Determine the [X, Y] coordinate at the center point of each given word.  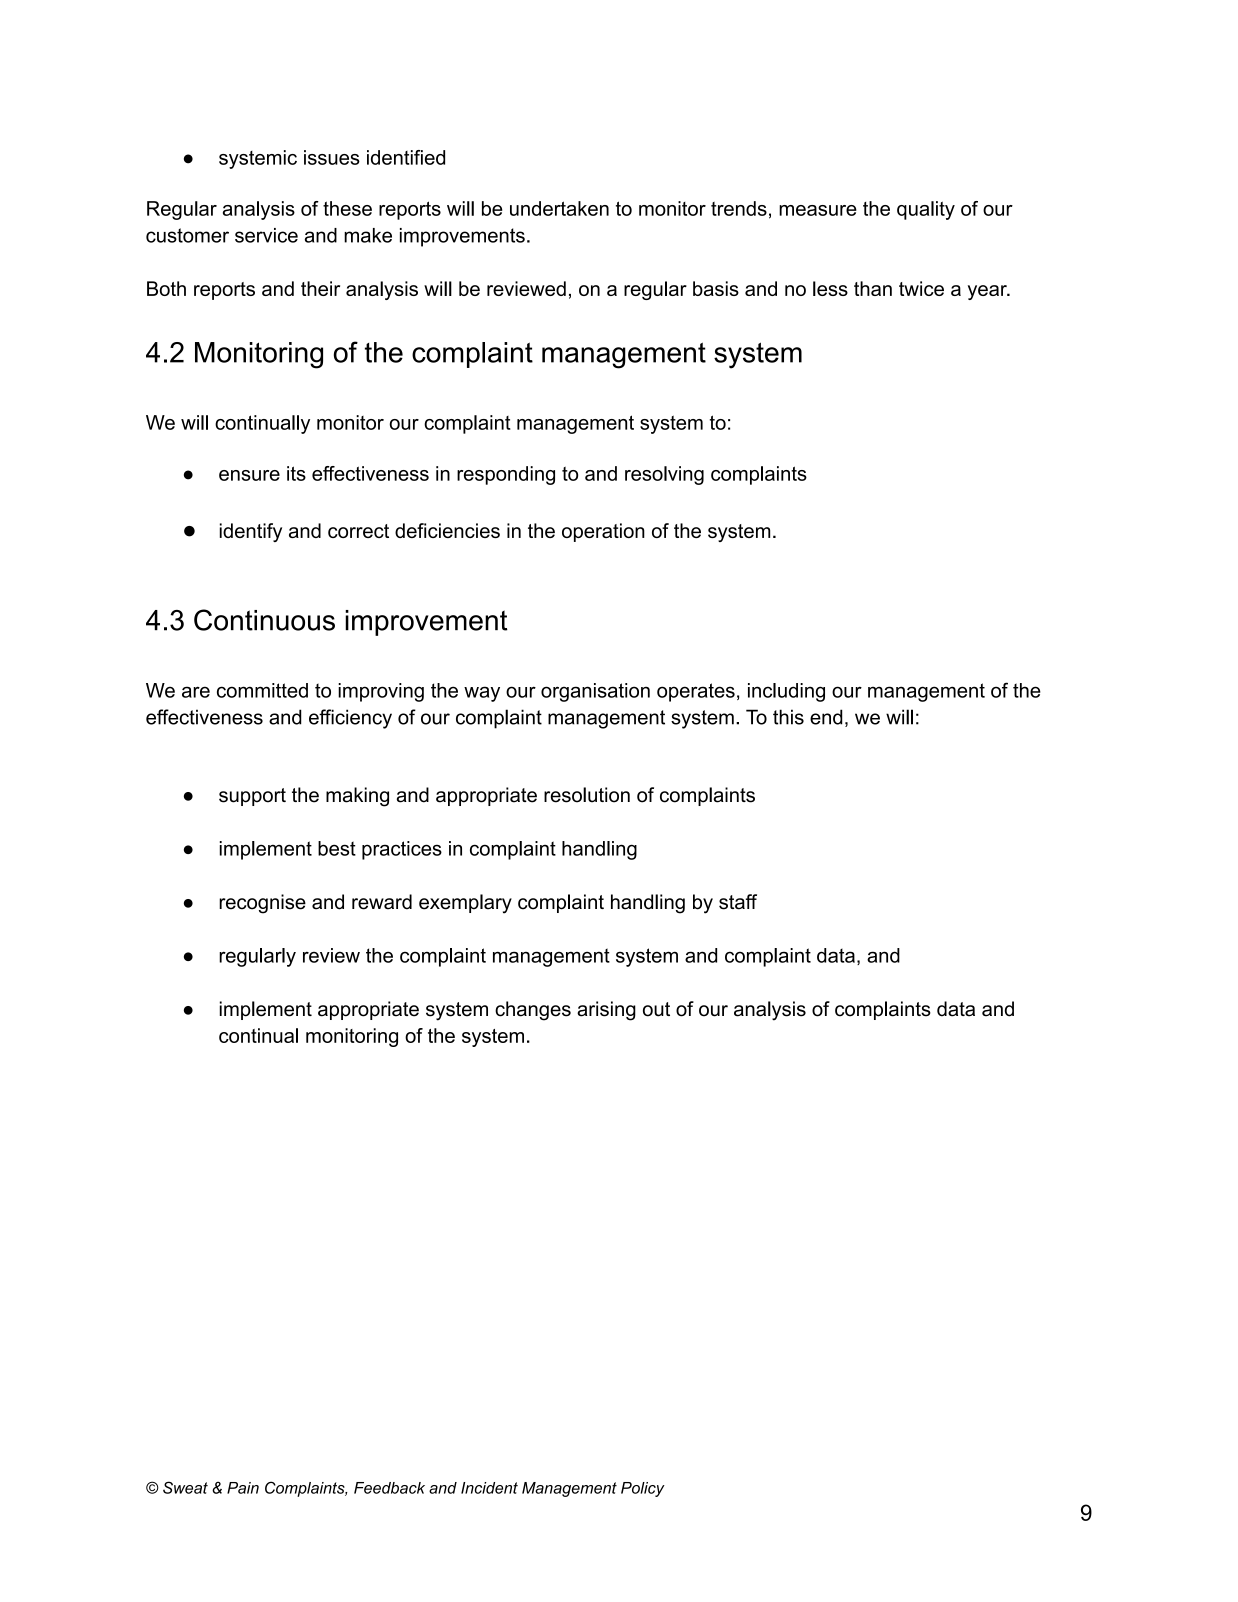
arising [606, 1011]
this [788, 717]
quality [926, 210]
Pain [243, 1488]
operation [603, 532]
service [266, 235]
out [656, 1009]
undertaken [559, 208]
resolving [664, 475]
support [252, 797]
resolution [587, 795]
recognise [262, 904]
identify [251, 532]
